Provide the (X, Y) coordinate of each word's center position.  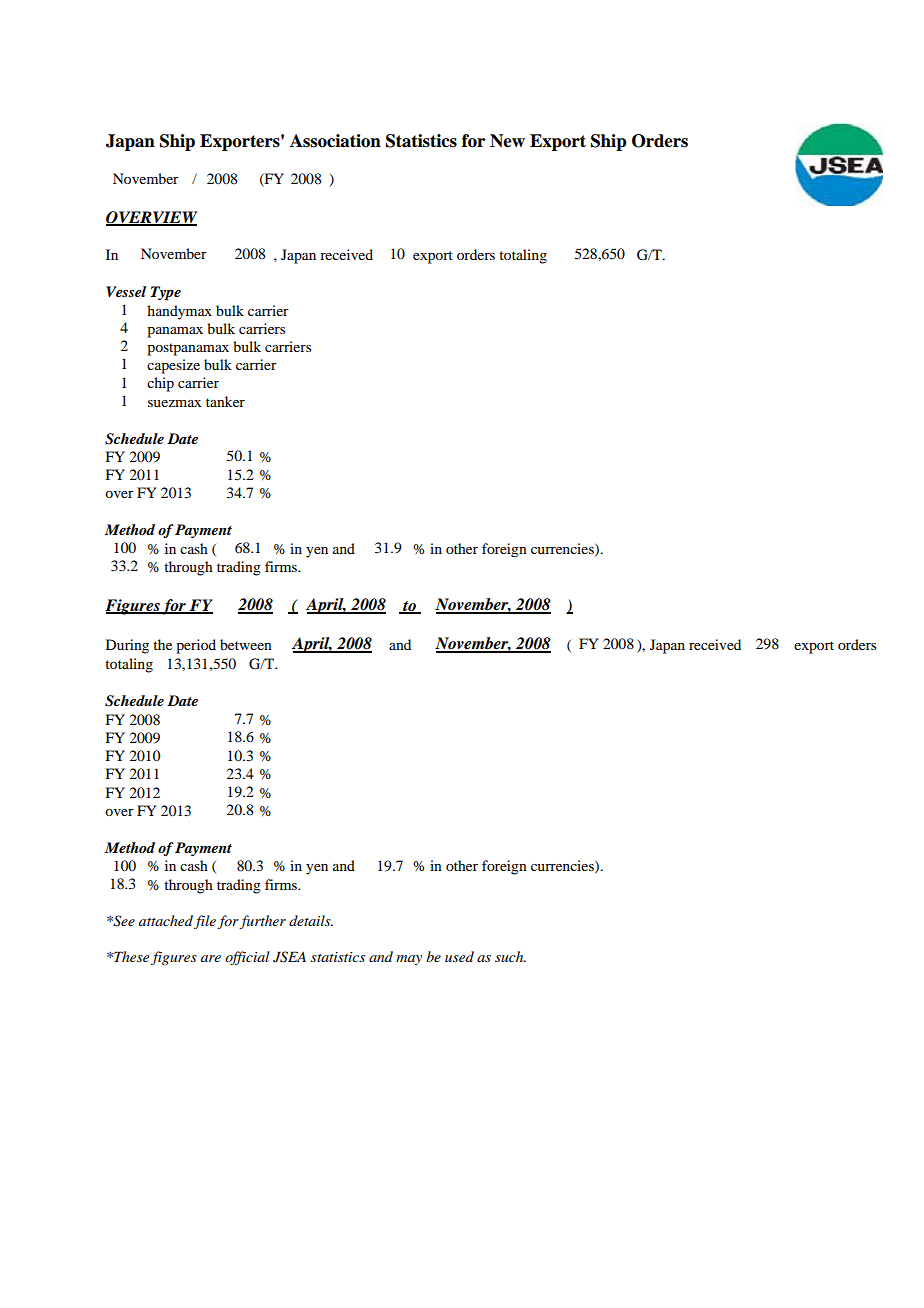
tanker (225, 401)
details (311, 920)
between (246, 644)
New (507, 141)
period (196, 646)
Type (166, 293)
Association (335, 141)
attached (166, 920)
